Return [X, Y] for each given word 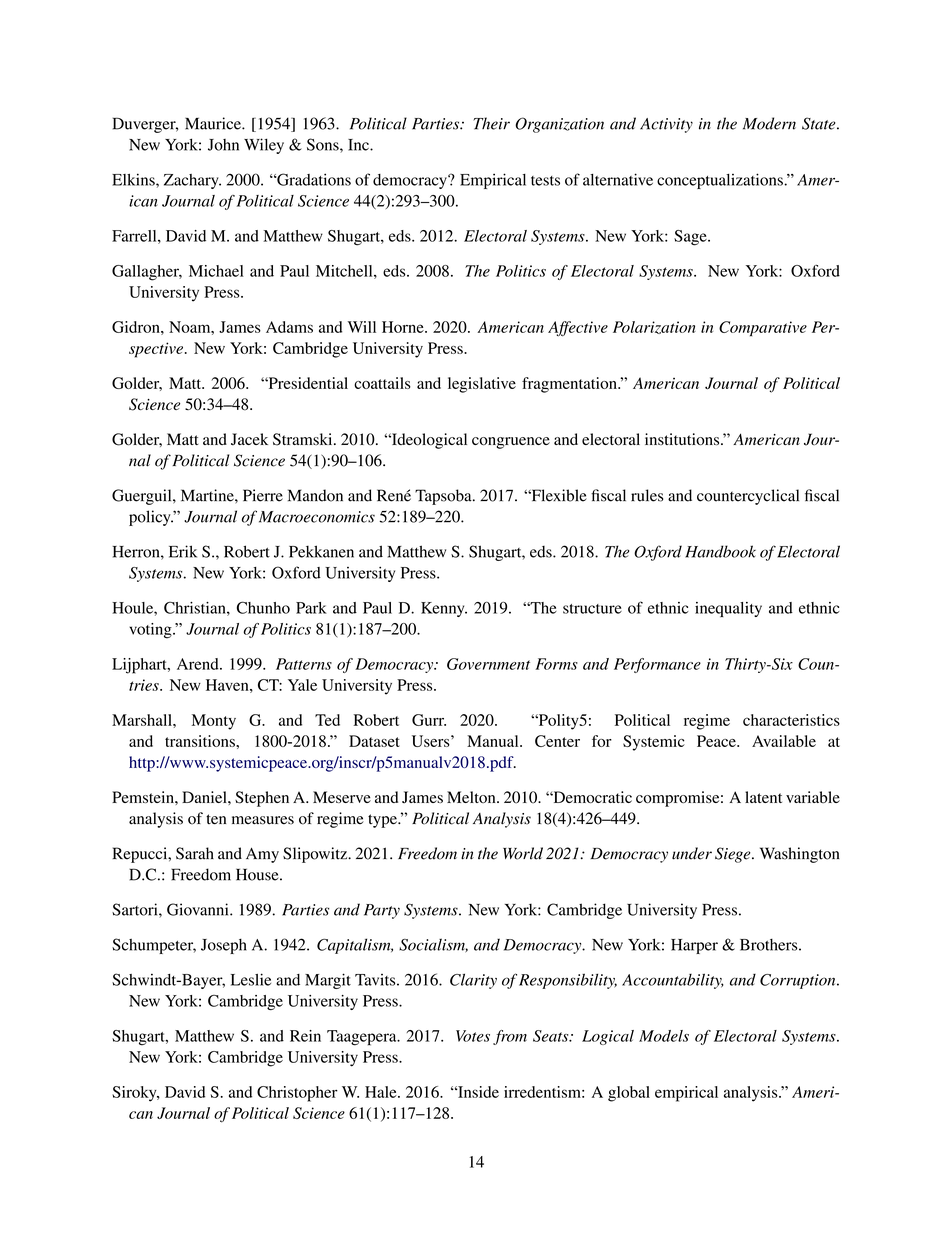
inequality [728, 609]
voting [151, 631]
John [223, 145]
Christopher [297, 1094]
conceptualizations [721, 181]
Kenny [444, 609]
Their [491, 123]
